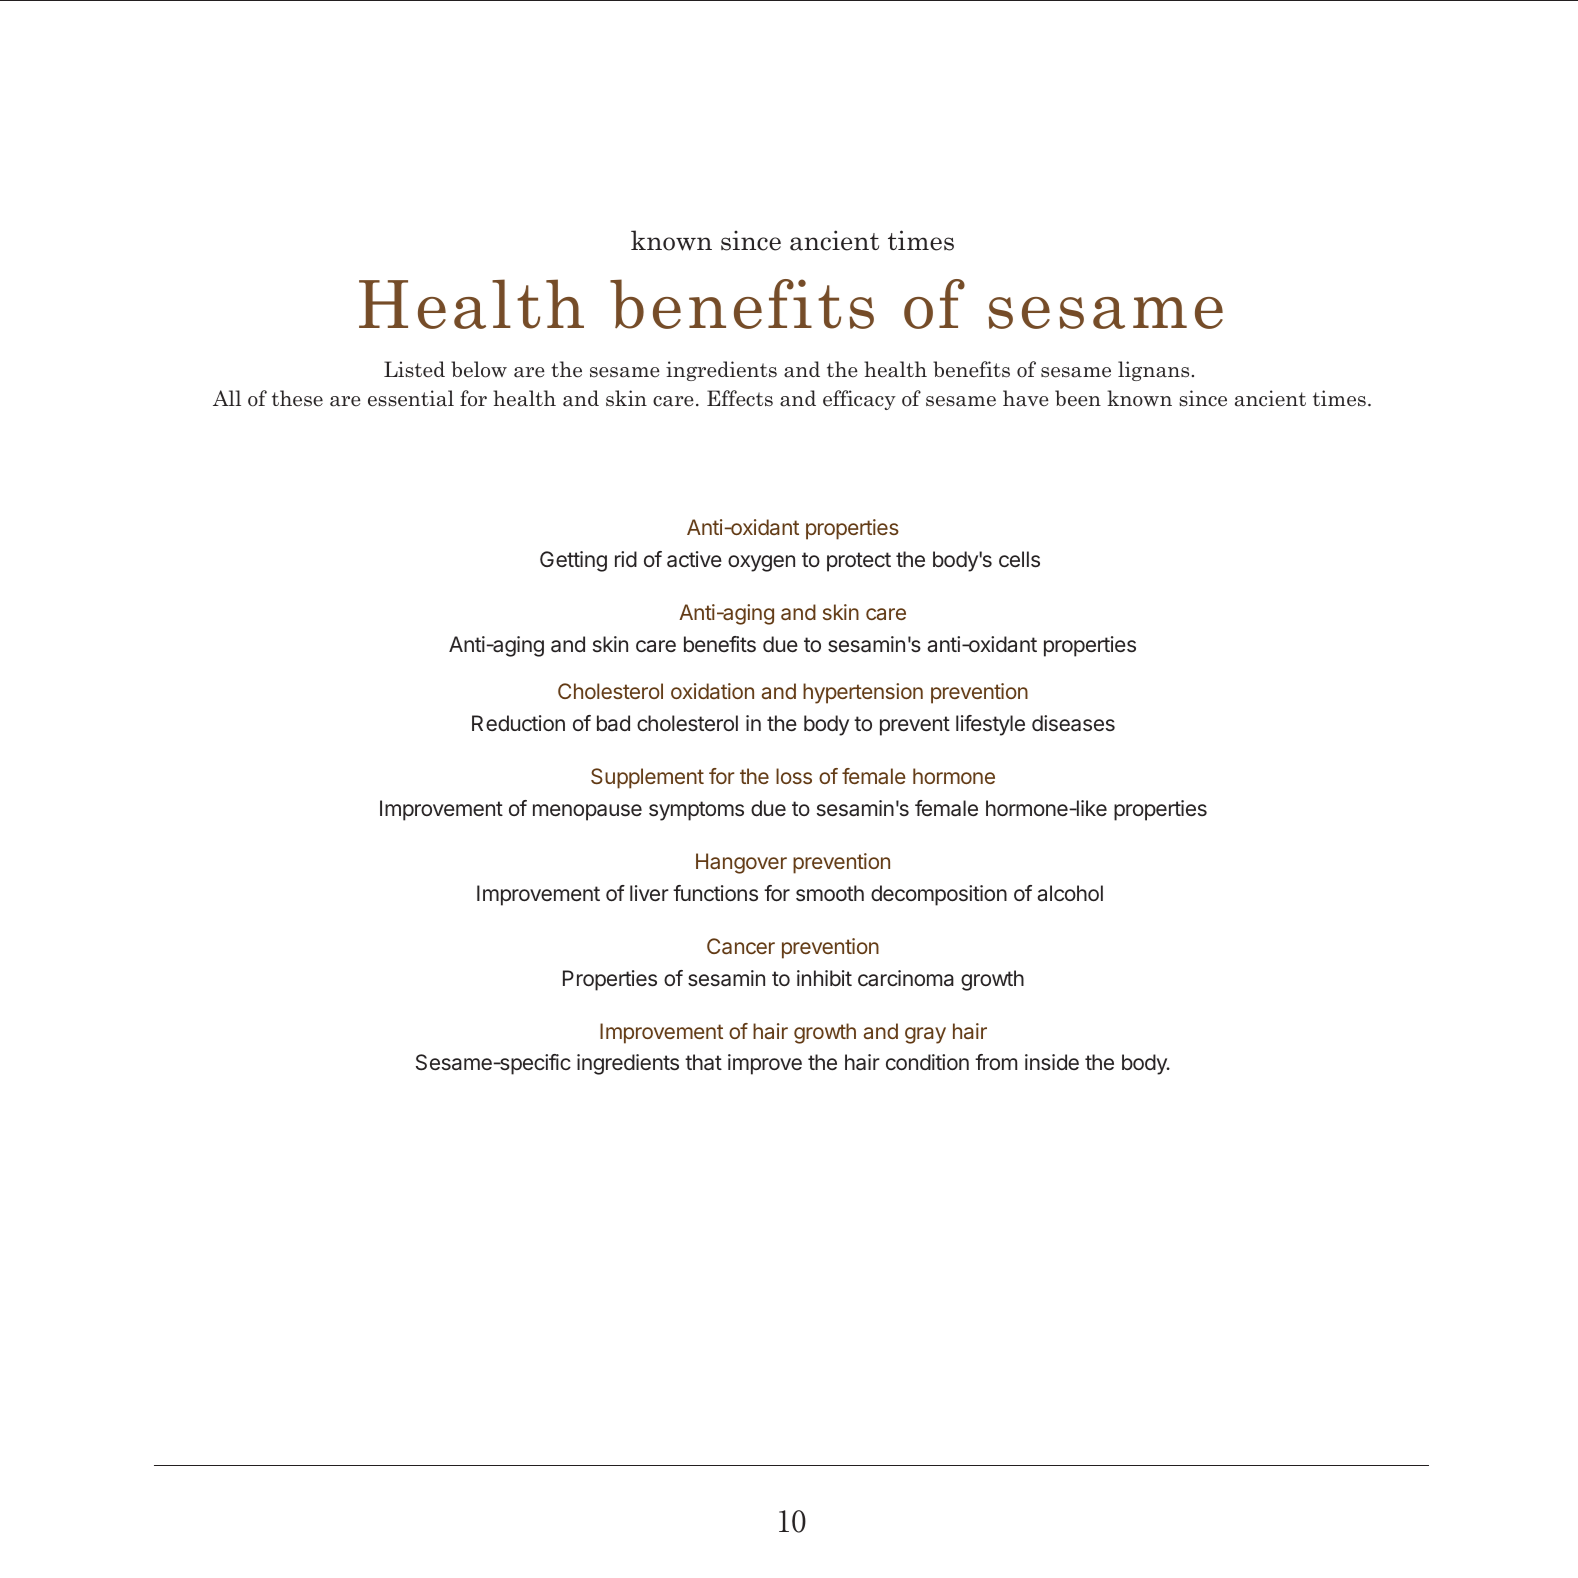  Describe the element at coordinates (740, 398) in the screenshot. I see `Effects` at that location.
